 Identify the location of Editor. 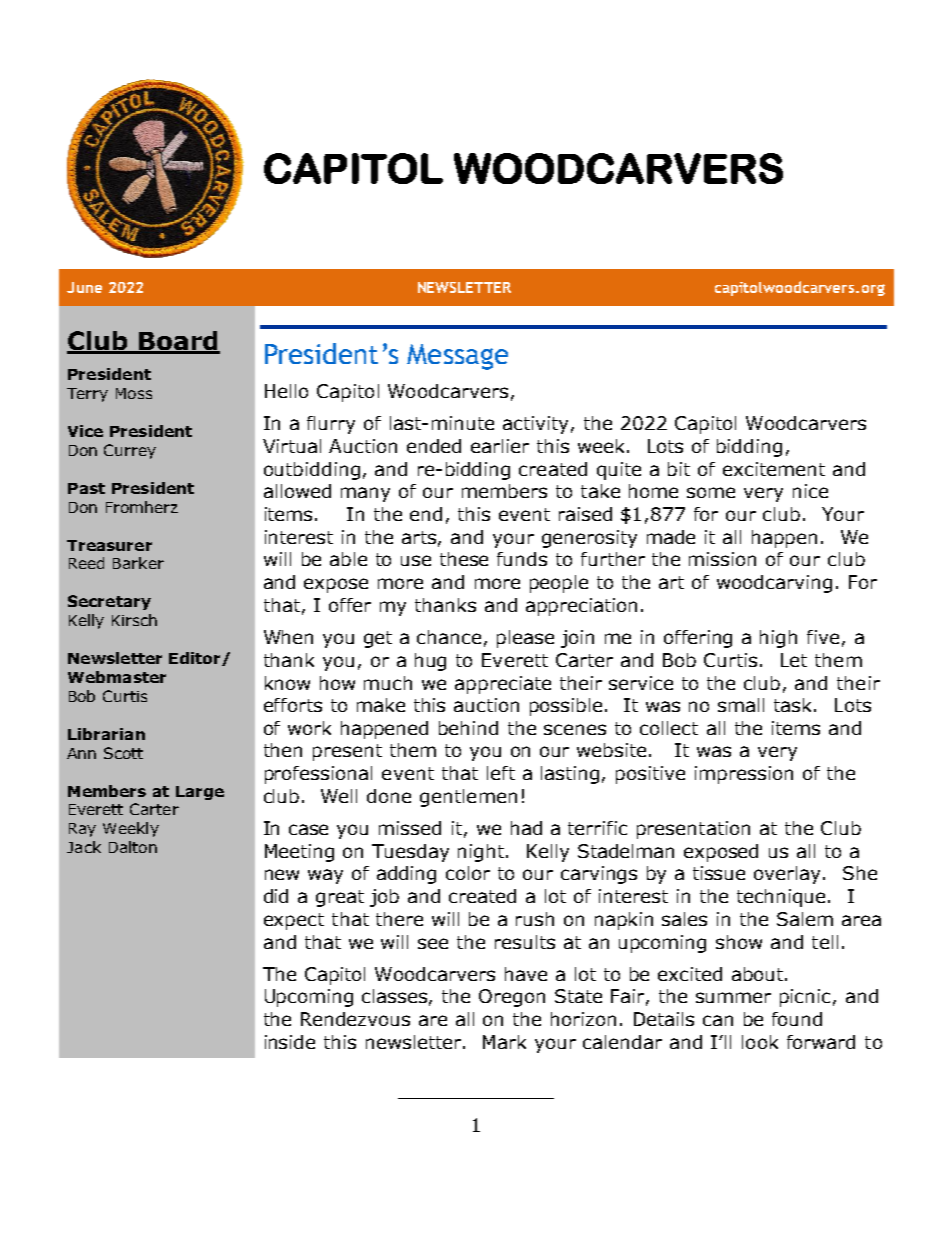
(196, 659).
